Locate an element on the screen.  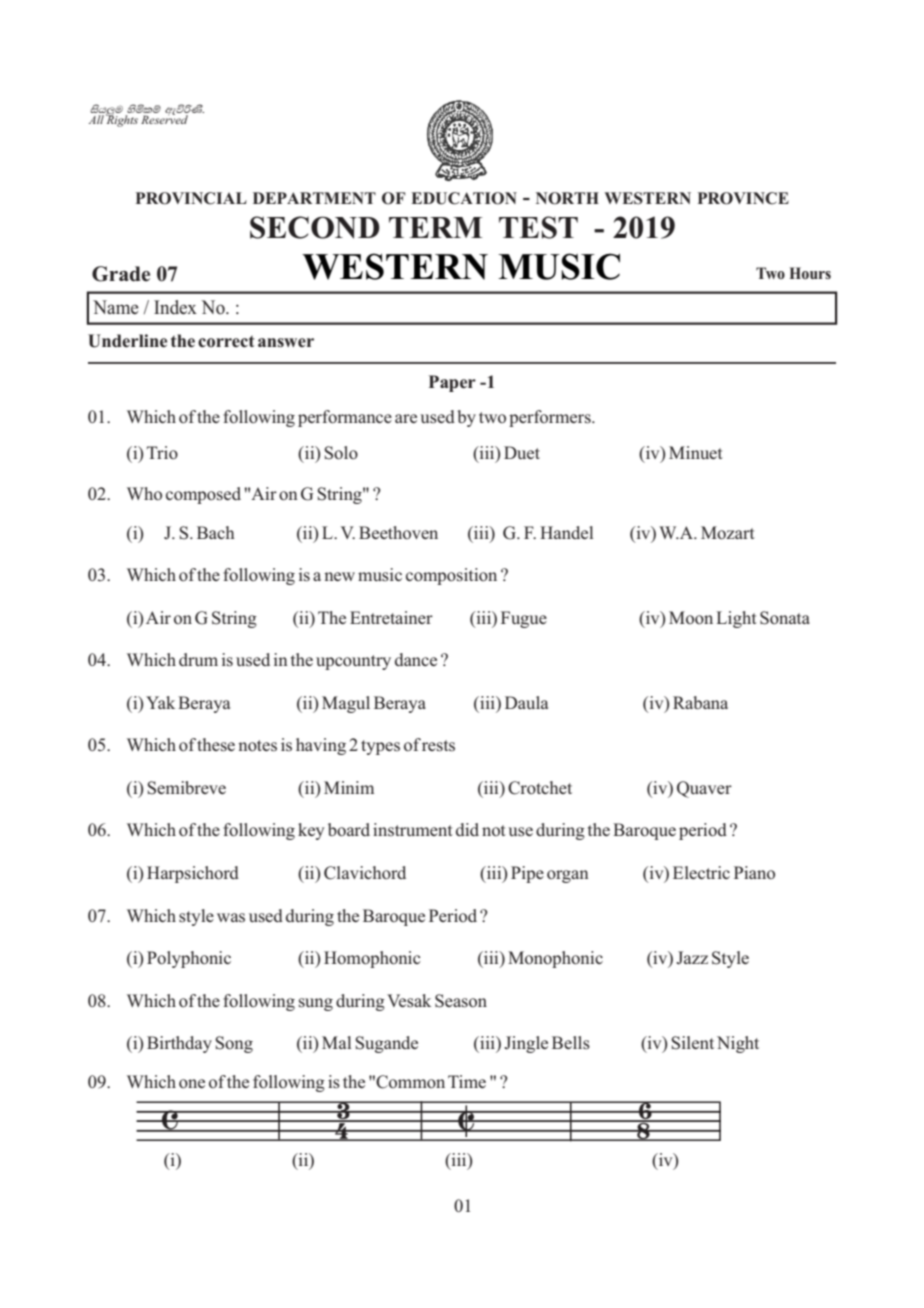
rests is located at coordinates (438, 746).
